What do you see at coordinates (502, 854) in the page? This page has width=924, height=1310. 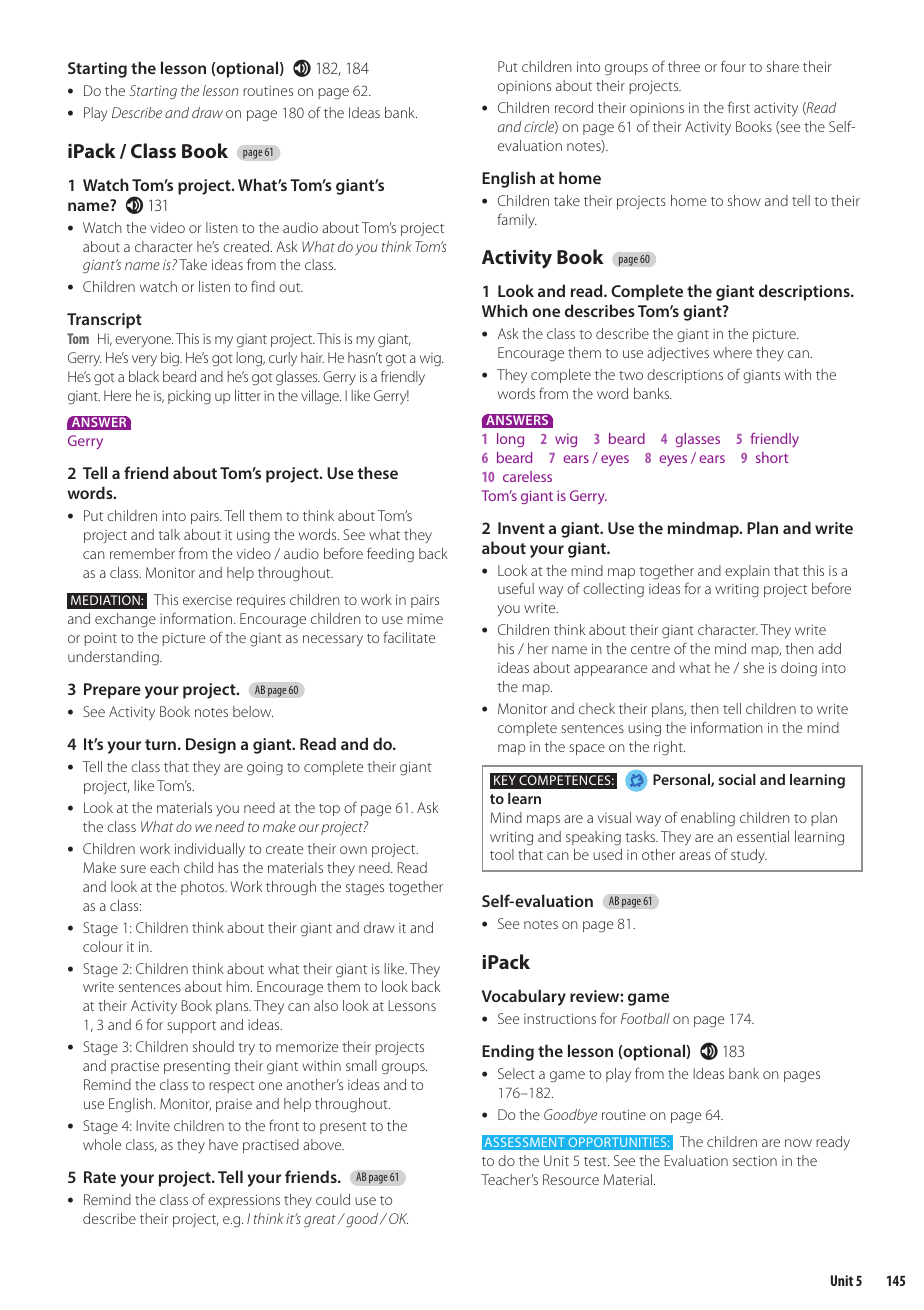 I see `tool` at bounding box center [502, 854].
